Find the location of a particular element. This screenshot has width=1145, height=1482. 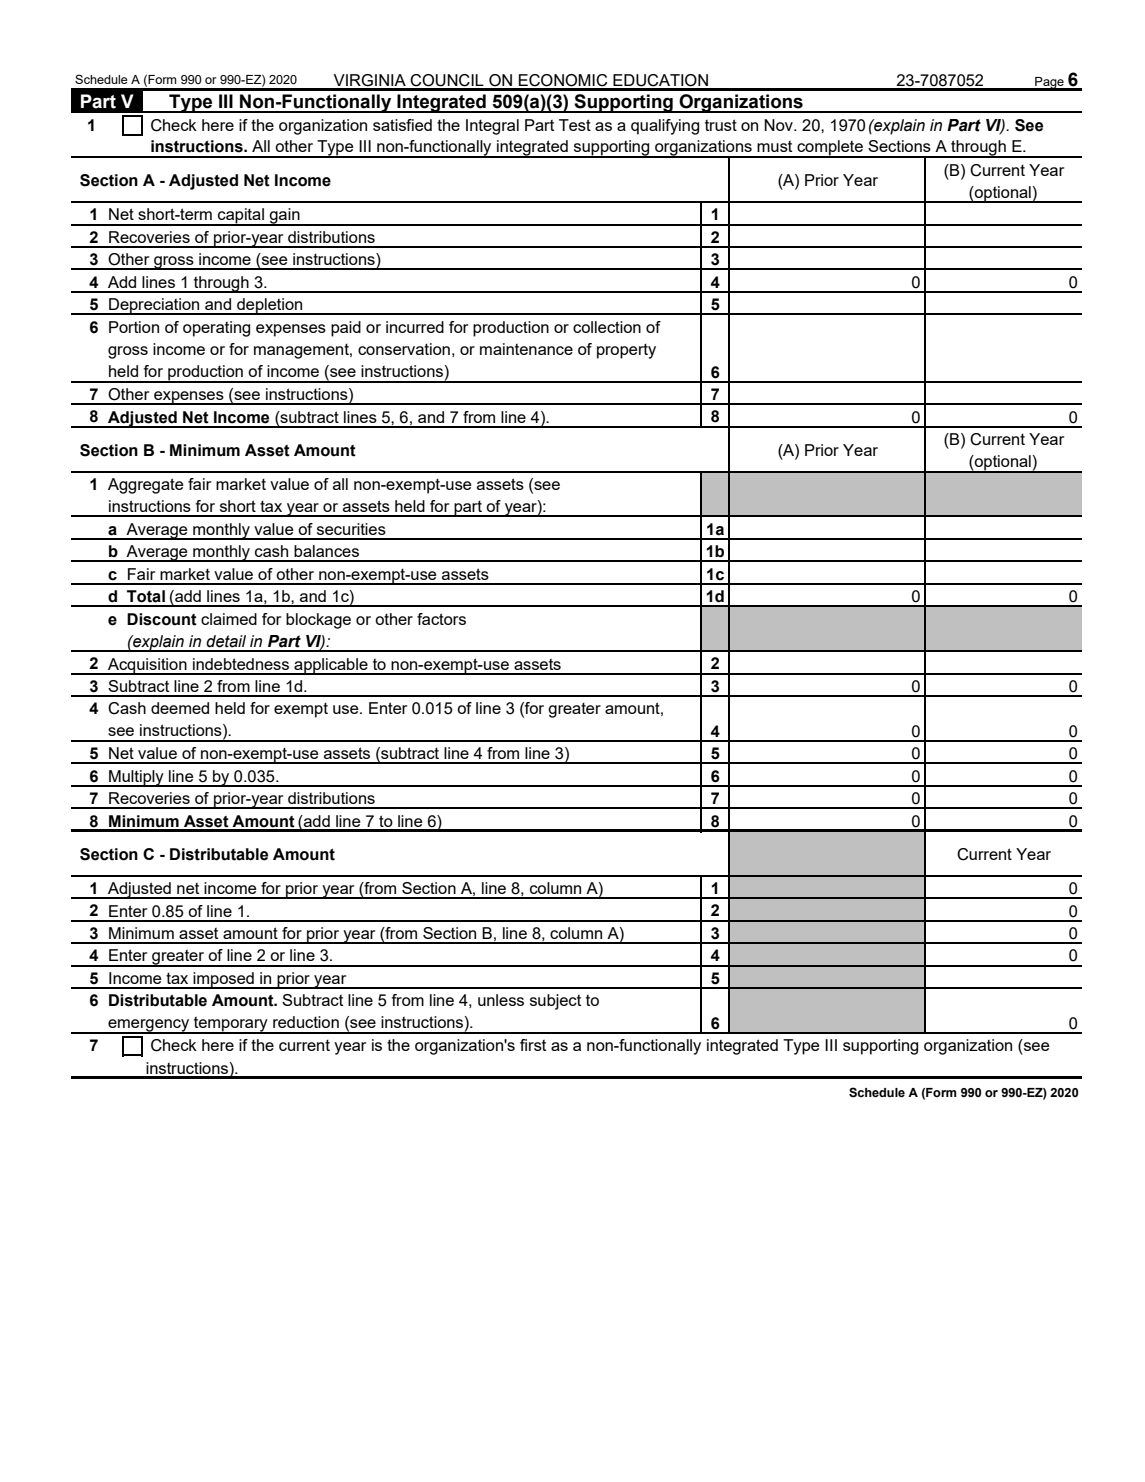

claimed is located at coordinates (229, 619).
